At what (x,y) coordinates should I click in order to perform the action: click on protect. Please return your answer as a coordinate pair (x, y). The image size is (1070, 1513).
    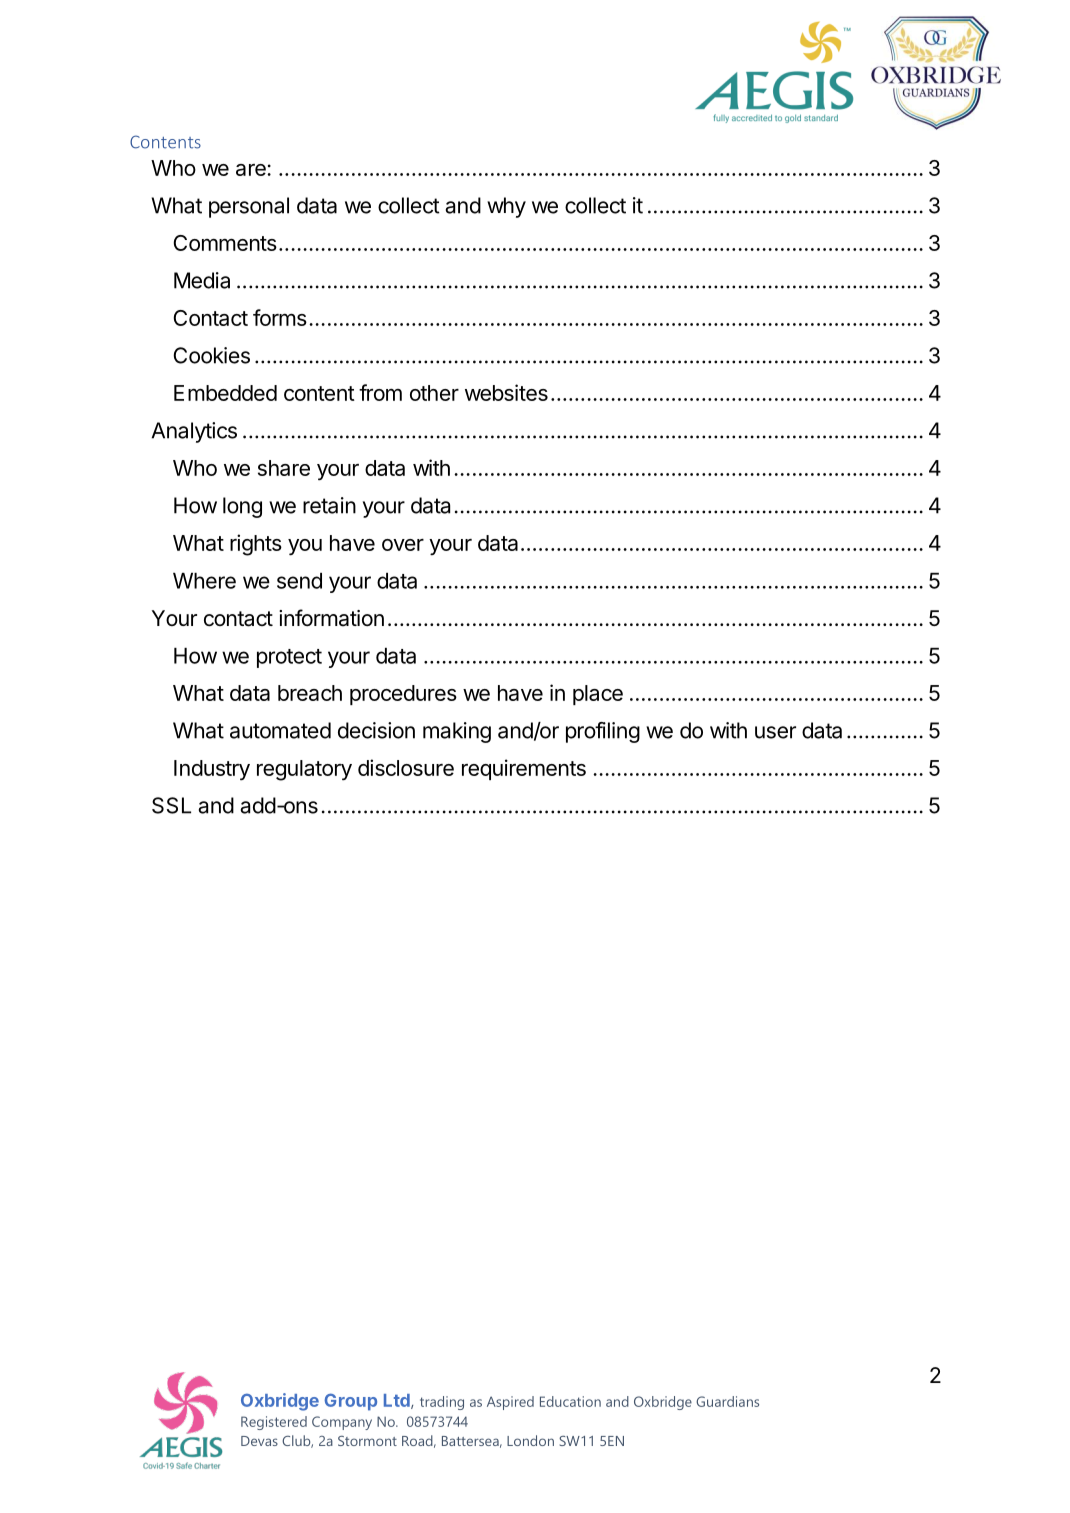
    Looking at the image, I should click on (289, 658).
